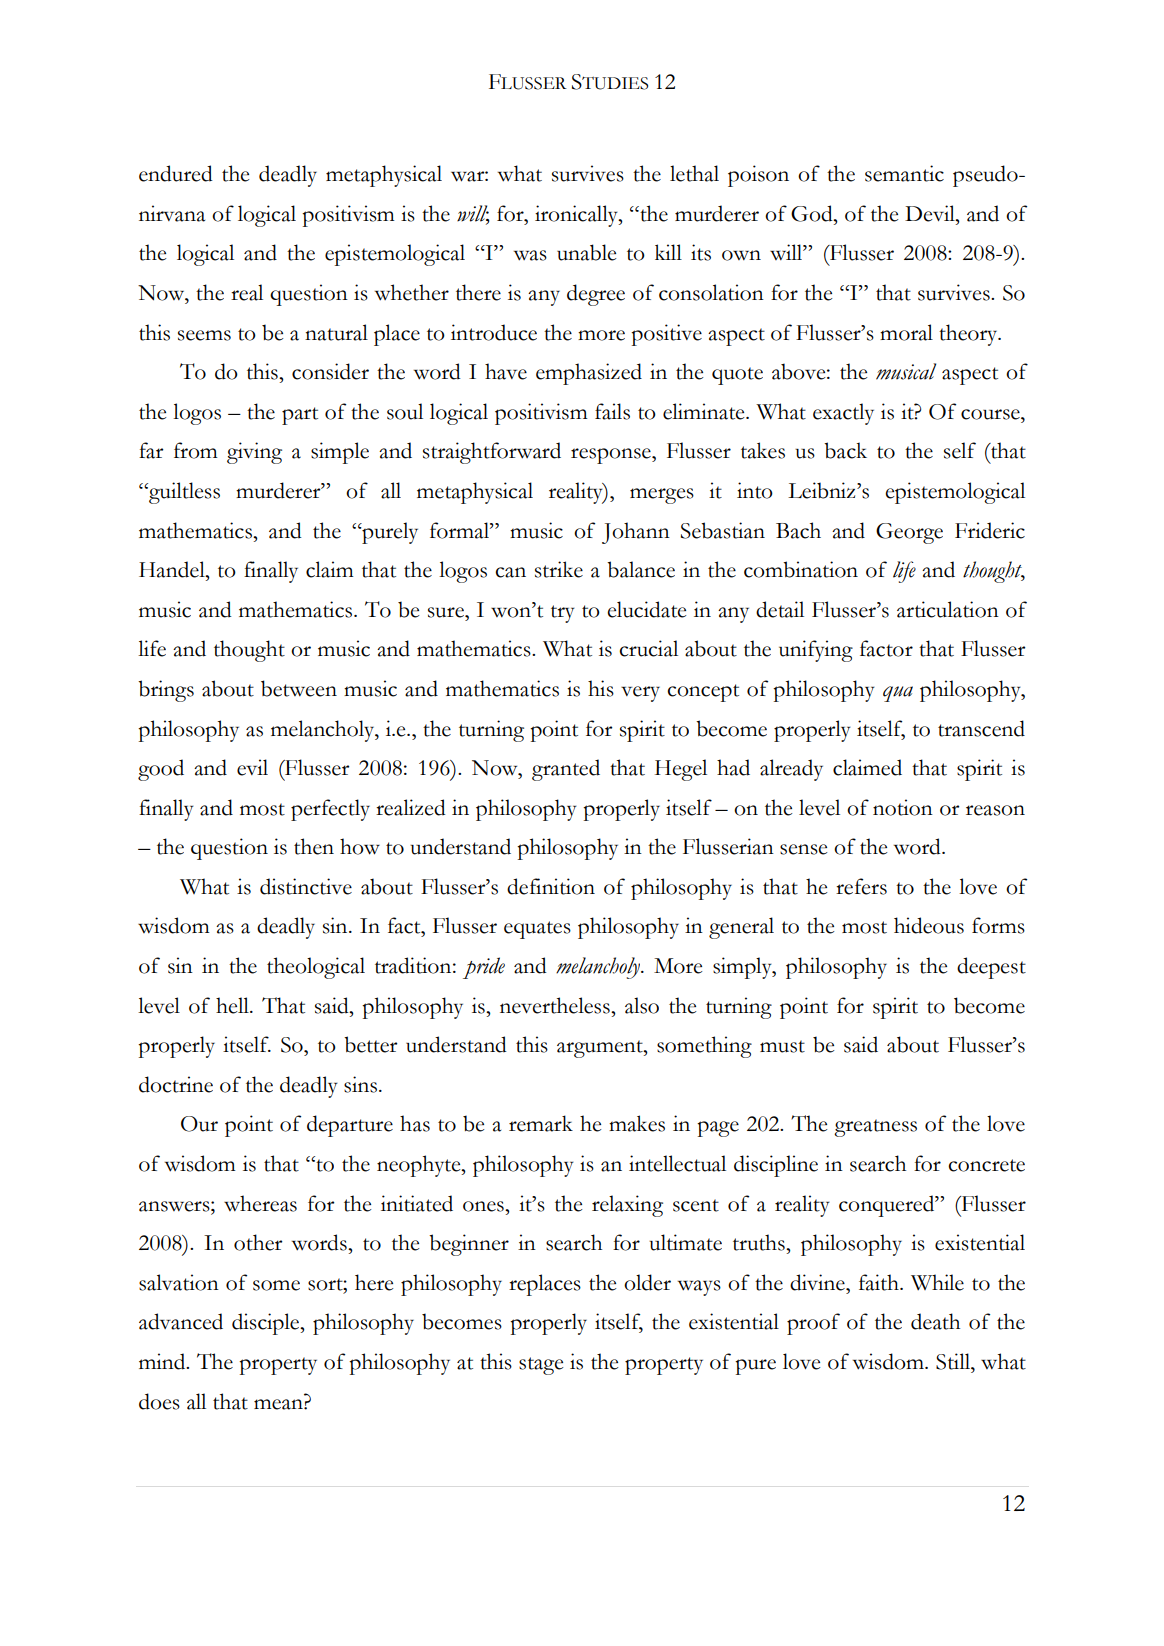 This page has height=1646, width=1164. I want to click on mean, so click(279, 1404).
